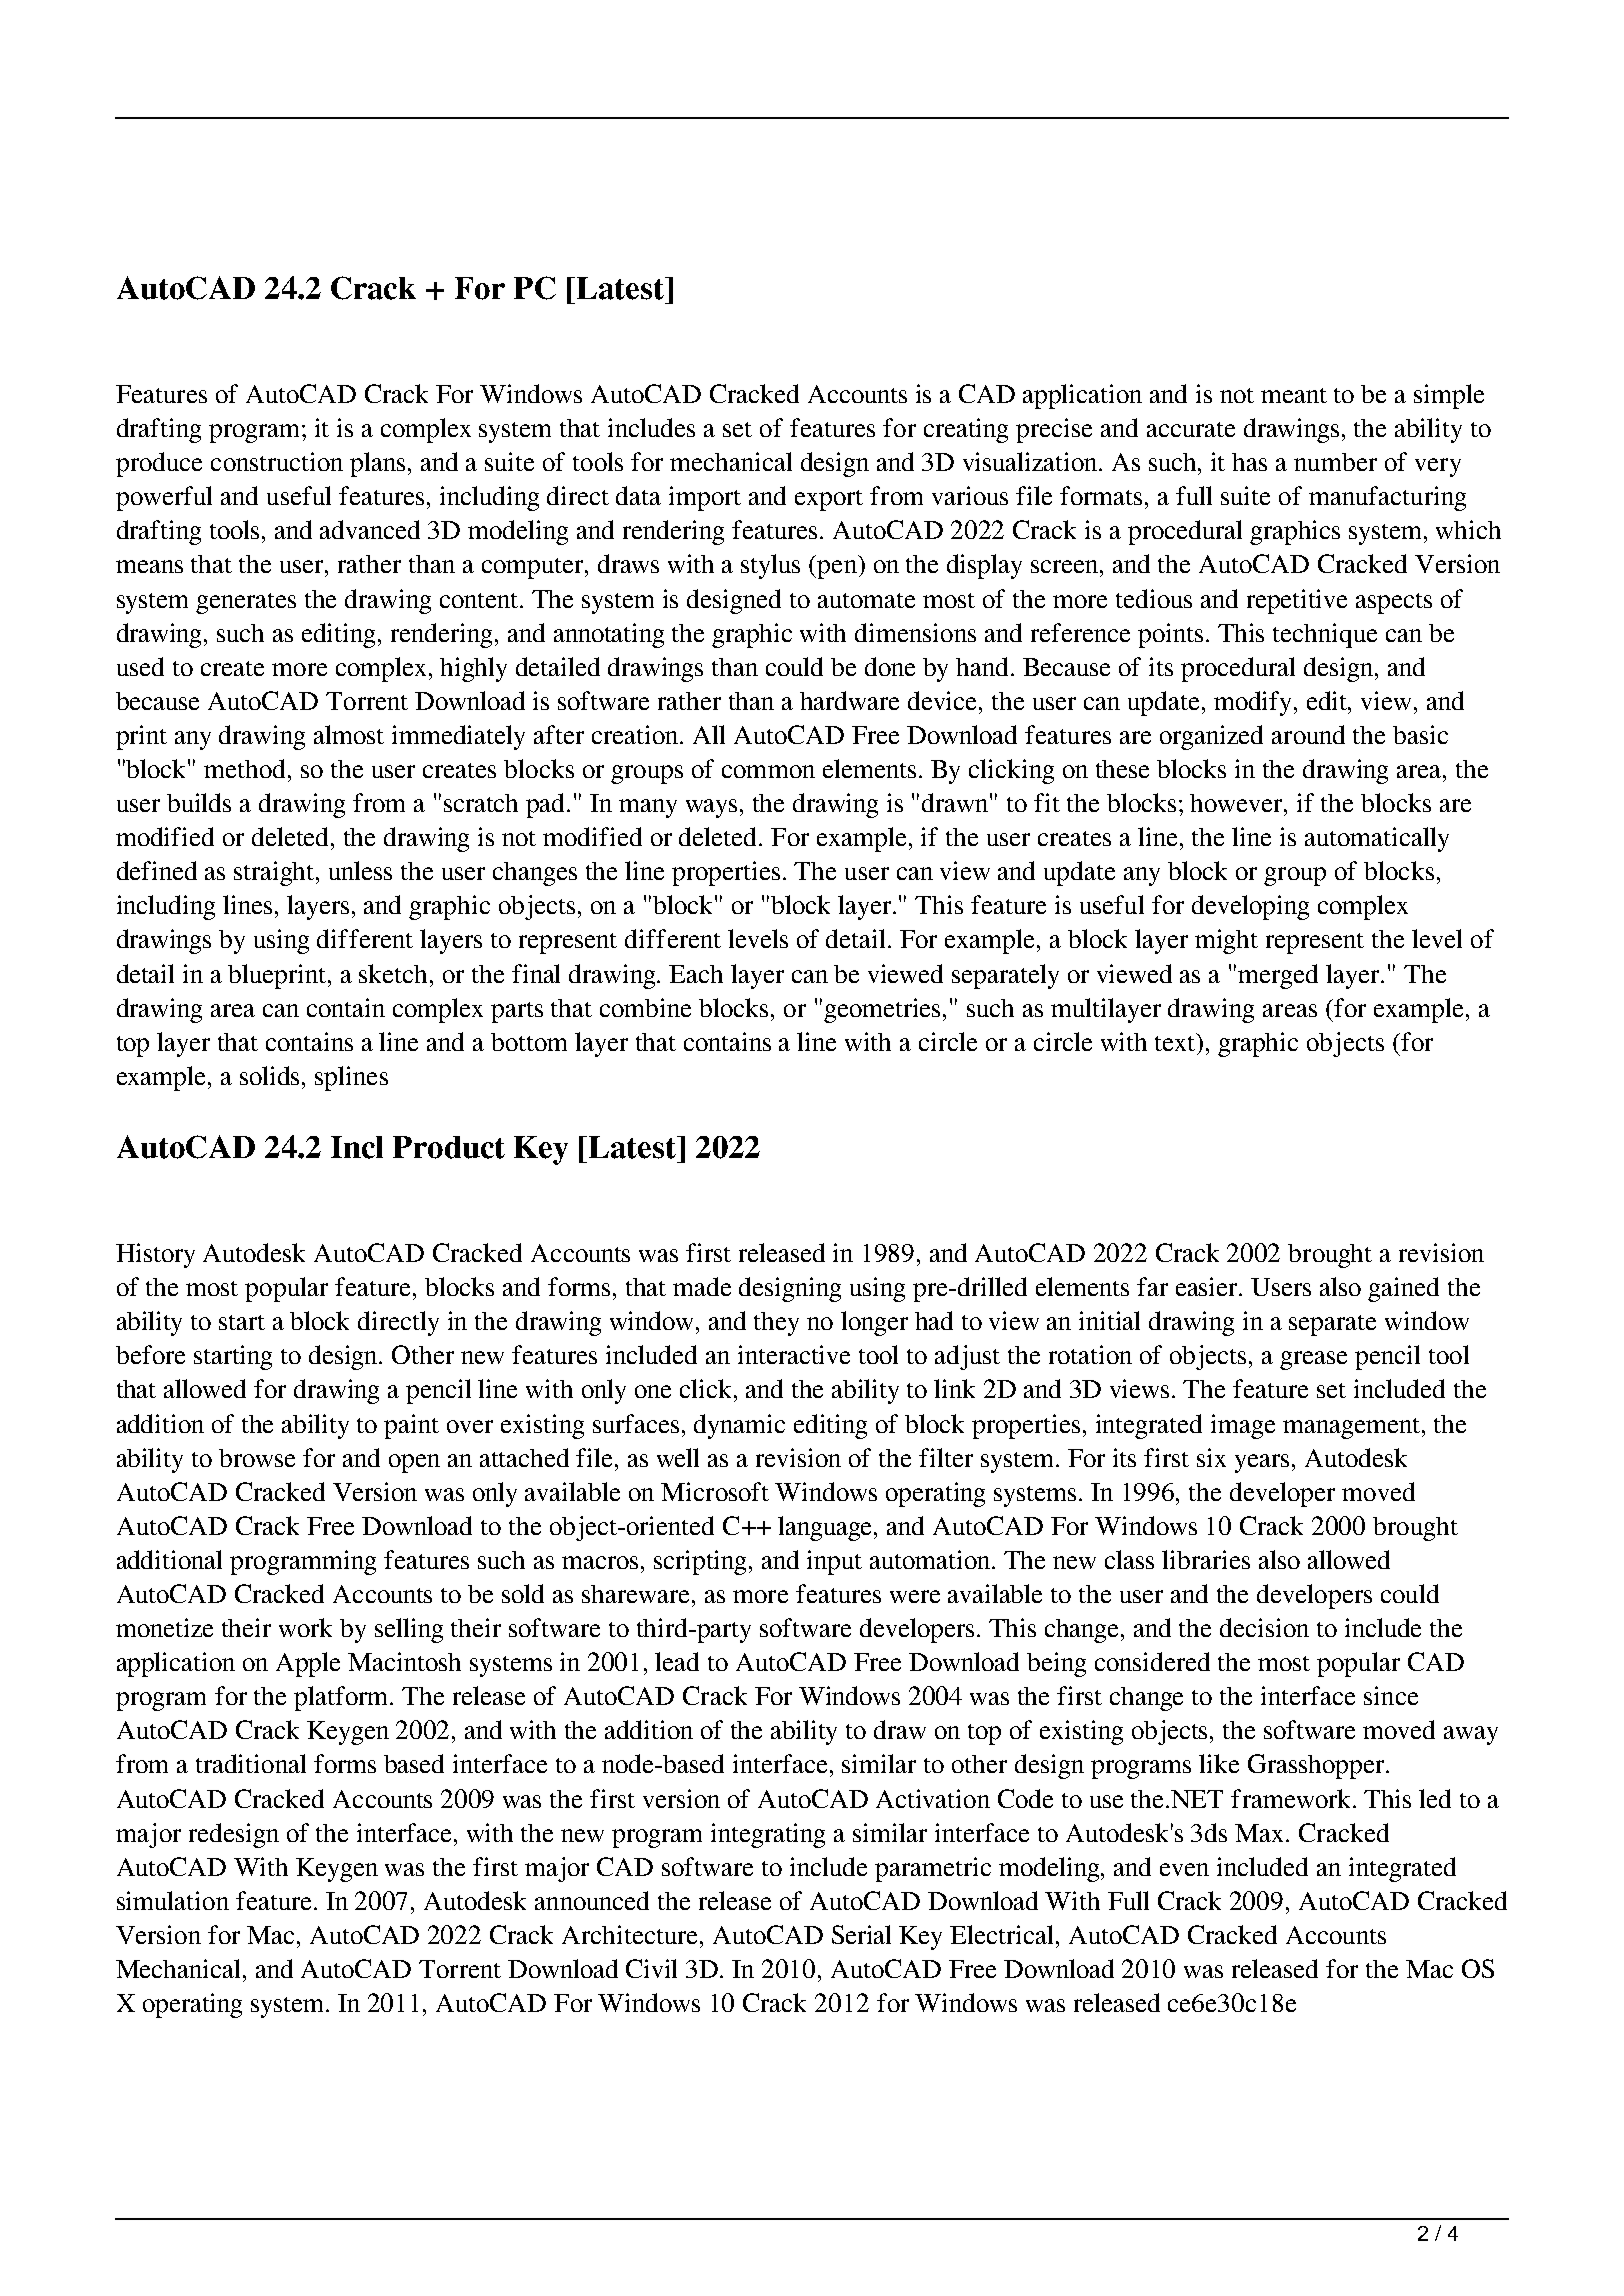  What do you see at coordinates (696, 974) in the image?
I see `Each` at bounding box center [696, 974].
